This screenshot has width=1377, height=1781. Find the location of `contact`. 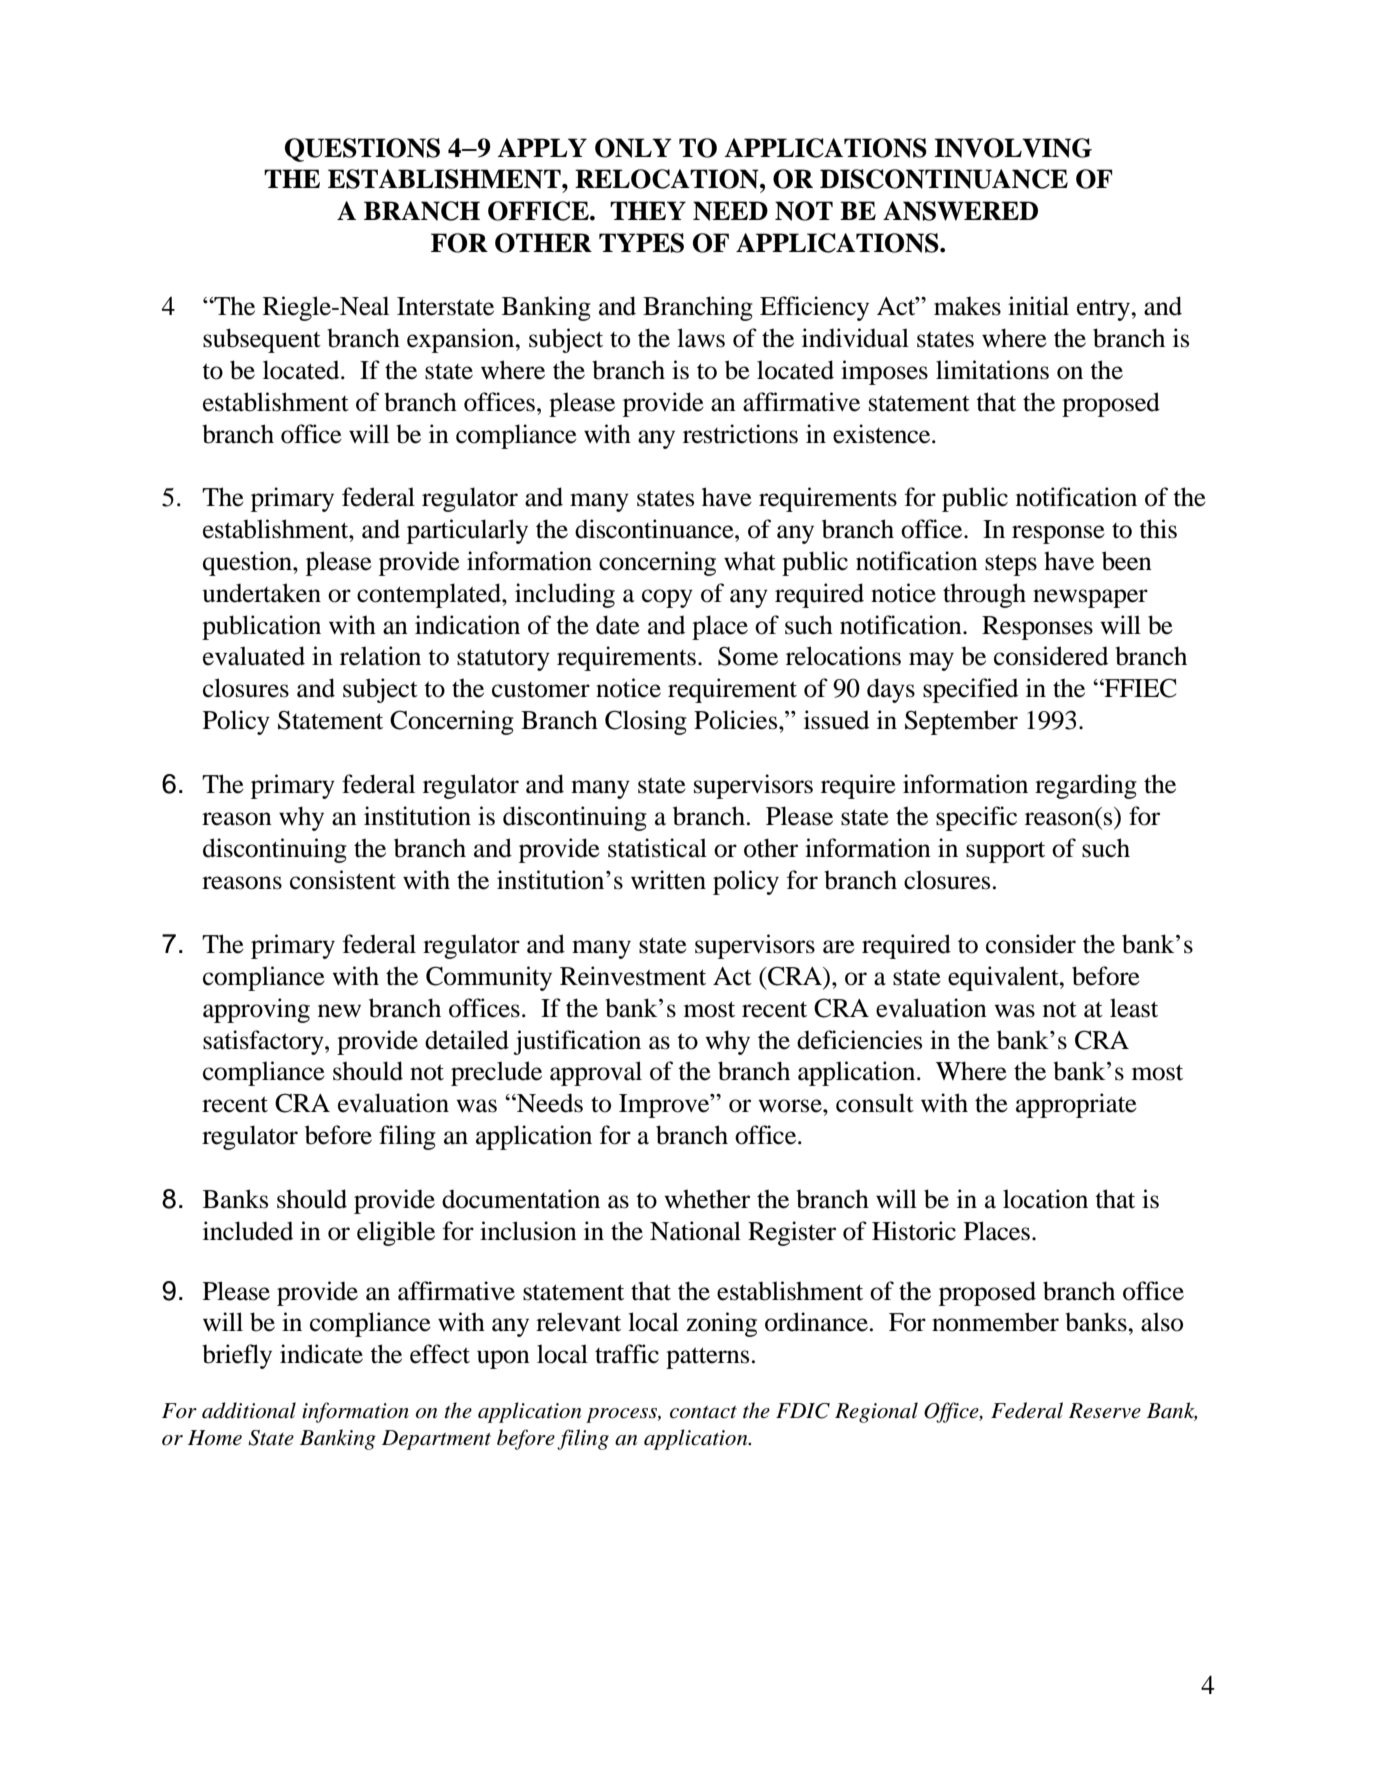

contact is located at coordinates (703, 1412).
